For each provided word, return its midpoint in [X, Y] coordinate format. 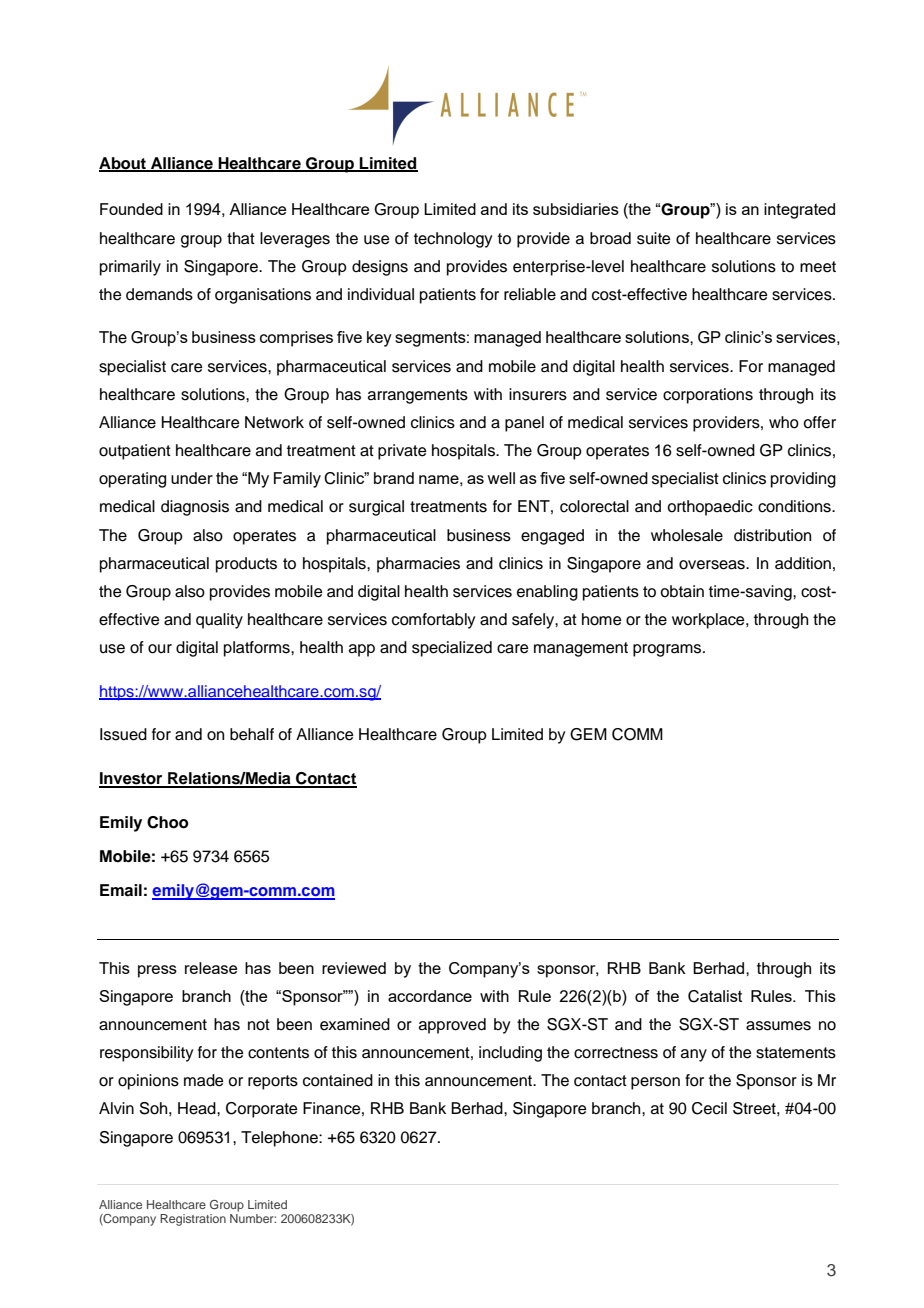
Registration [193, 1220]
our [160, 649]
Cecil [709, 1108]
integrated [799, 211]
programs [668, 650]
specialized [452, 649]
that [241, 238]
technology [453, 240]
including [510, 1054]
